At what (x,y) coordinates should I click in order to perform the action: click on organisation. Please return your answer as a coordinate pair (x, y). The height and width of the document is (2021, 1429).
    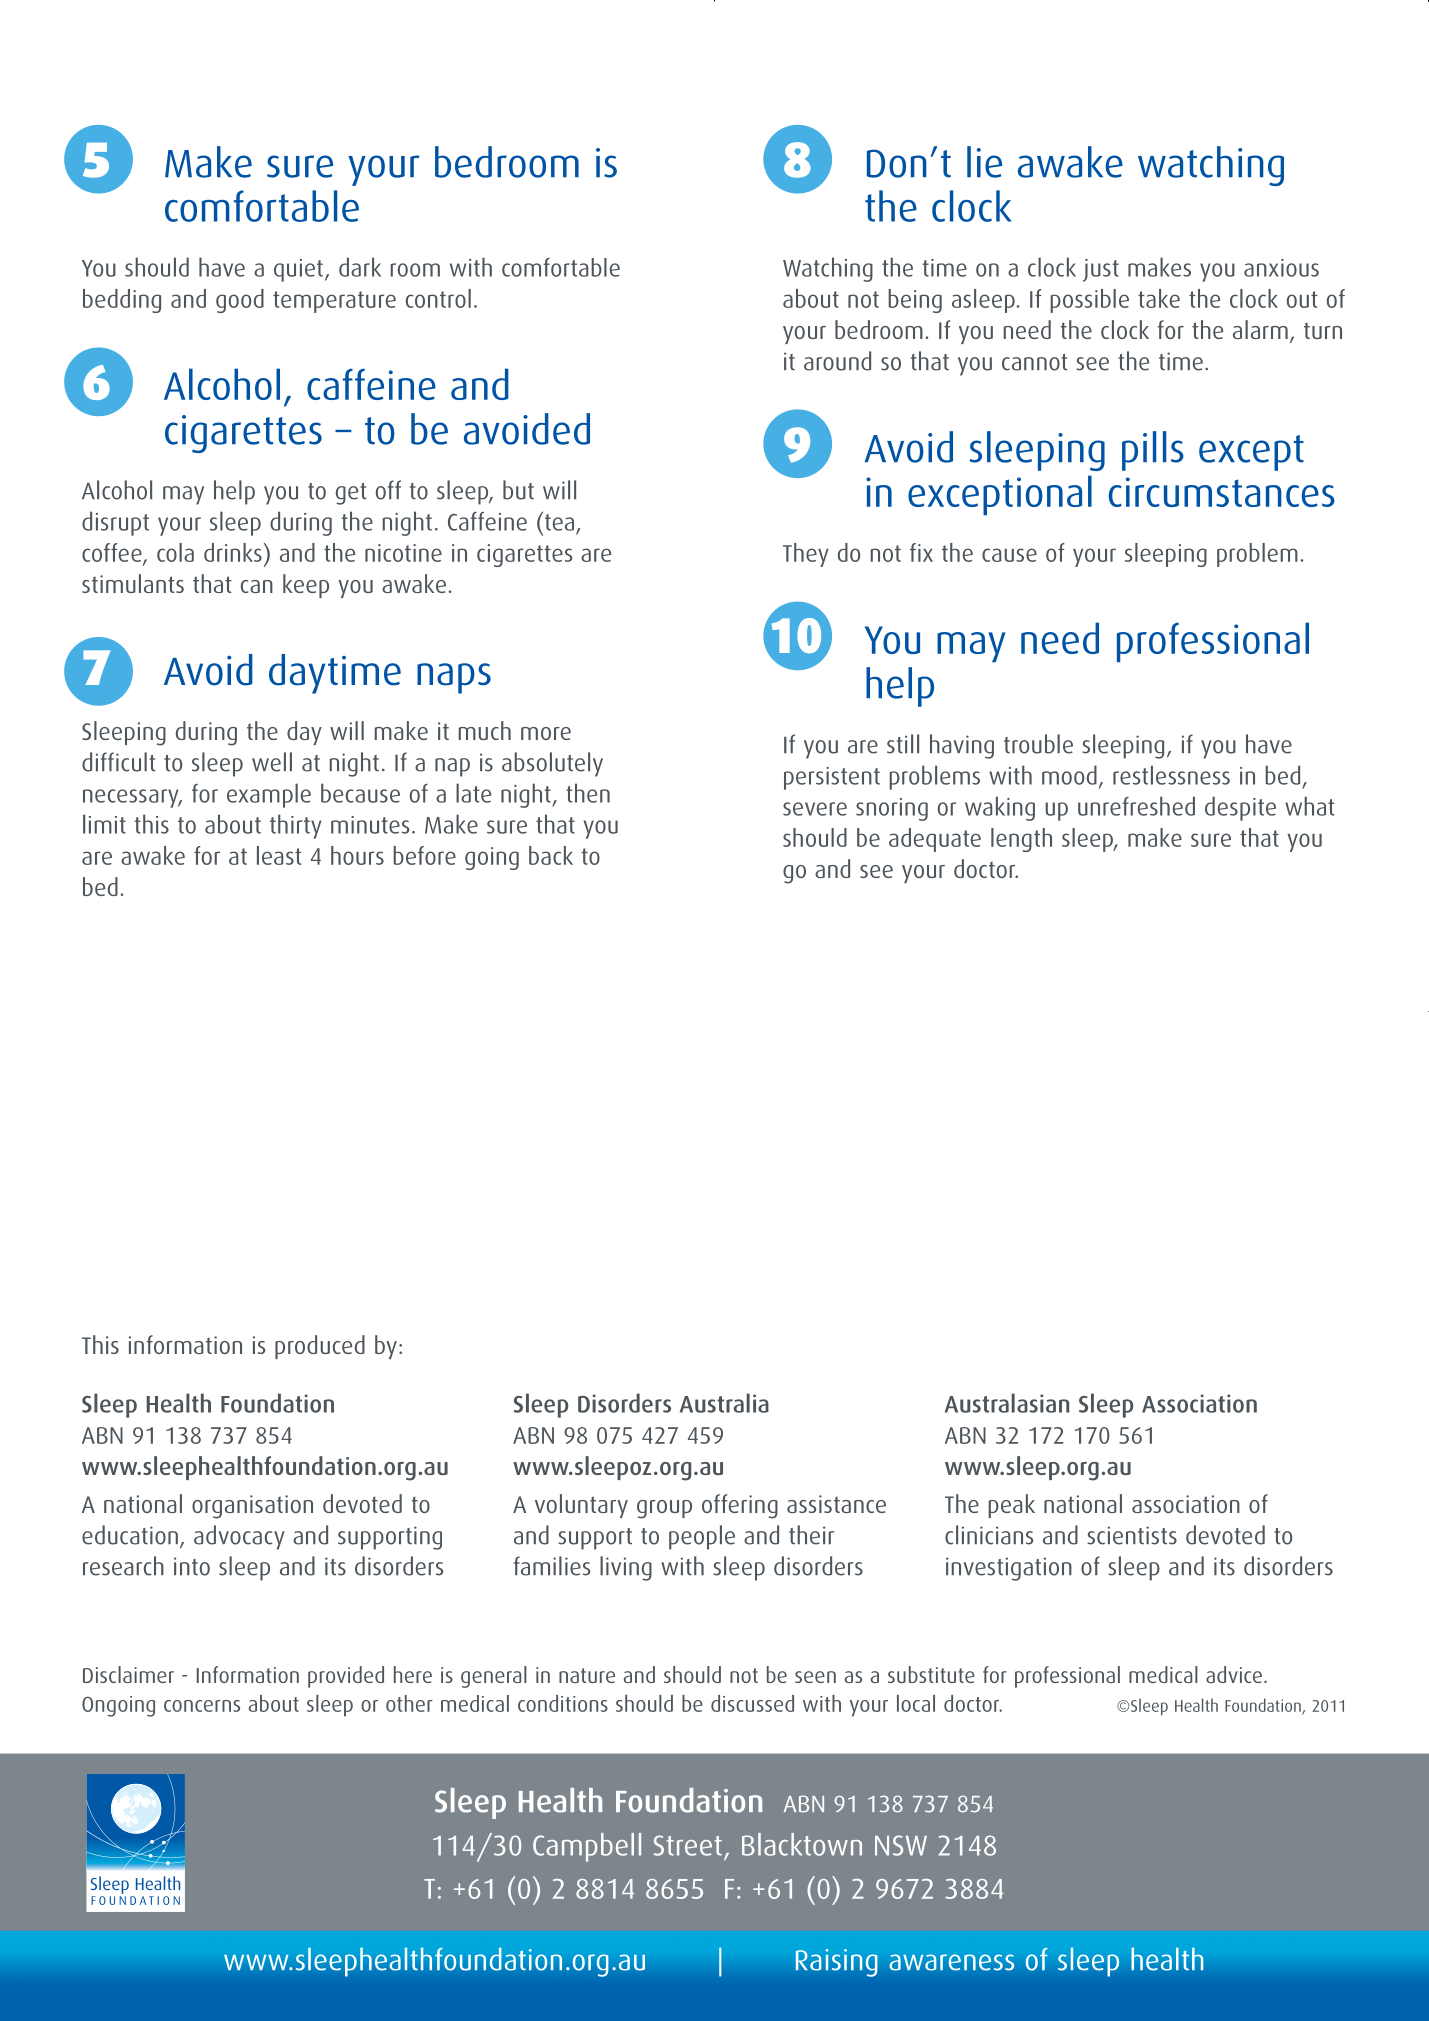
    Looking at the image, I should click on (252, 1507).
